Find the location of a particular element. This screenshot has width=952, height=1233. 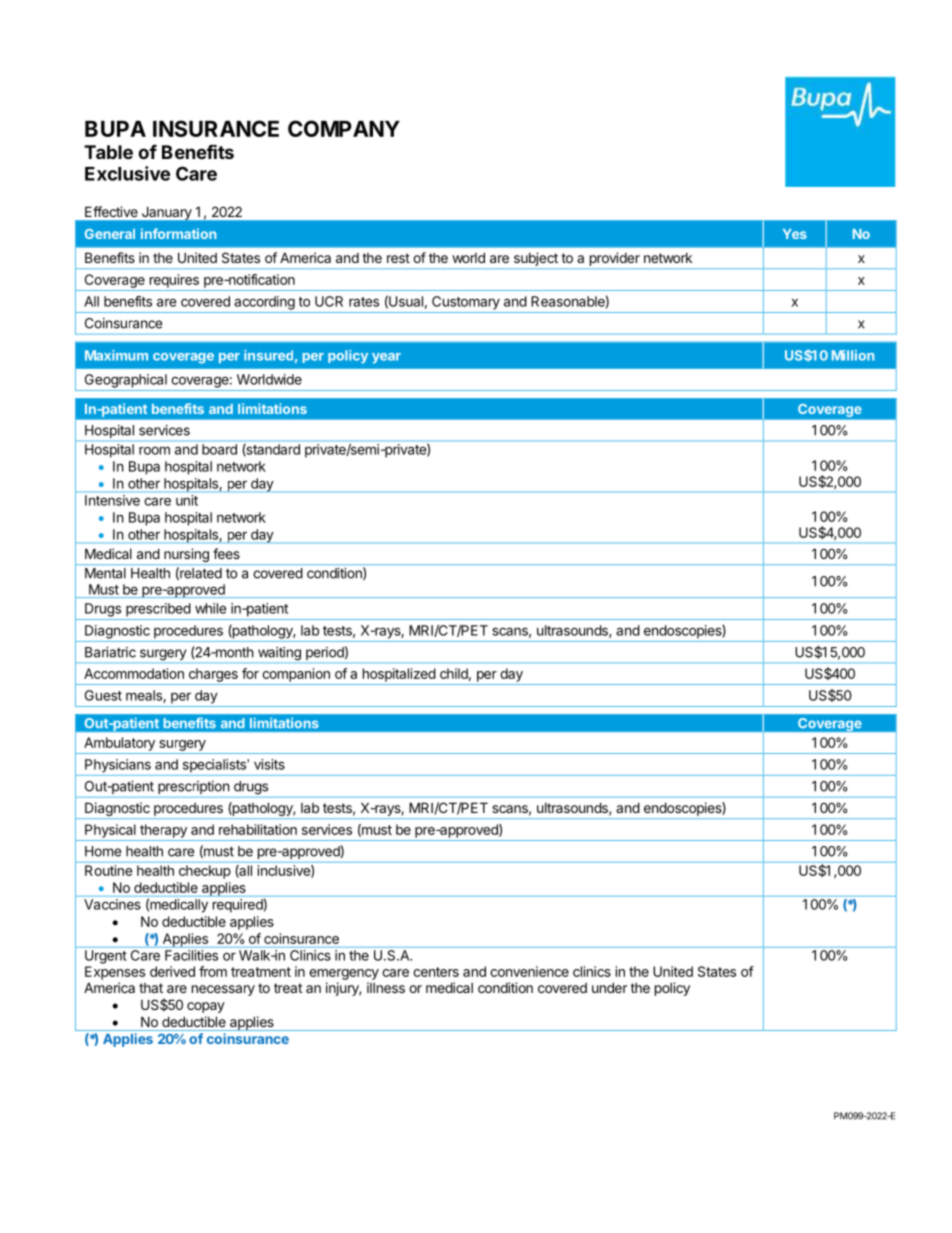

under is located at coordinates (609, 987).
